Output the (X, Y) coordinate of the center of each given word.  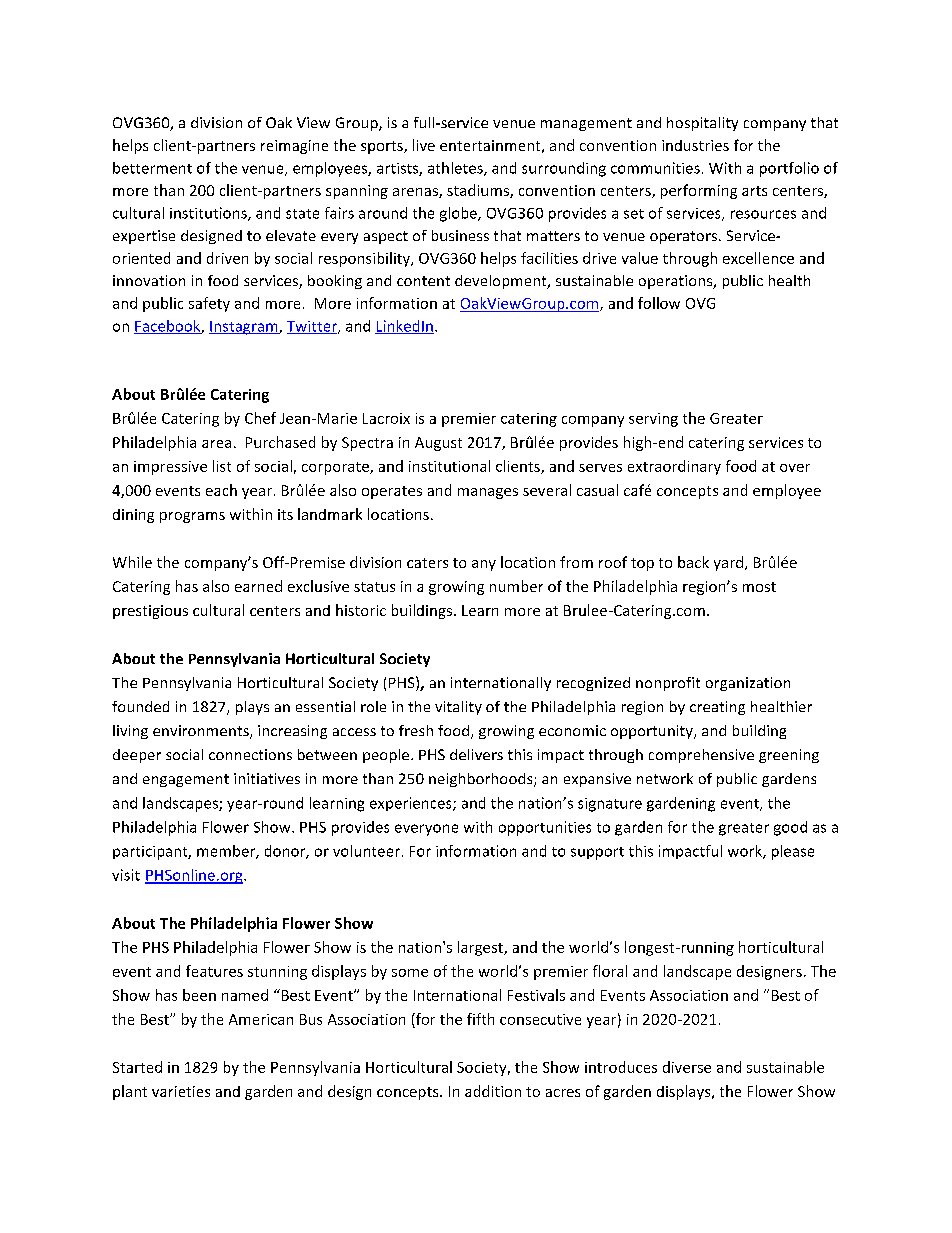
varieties (181, 1091)
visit (126, 875)
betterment (152, 168)
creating (717, 708)
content (423, 281)
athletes (456, 169)
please (793, 852)
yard (728, 563)
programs (192, 517)
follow (659, 303)
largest (482, 948)
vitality (458, 708)
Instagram (244, 328)
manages (488, 493)
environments (202, 732)
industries (695, 145)
